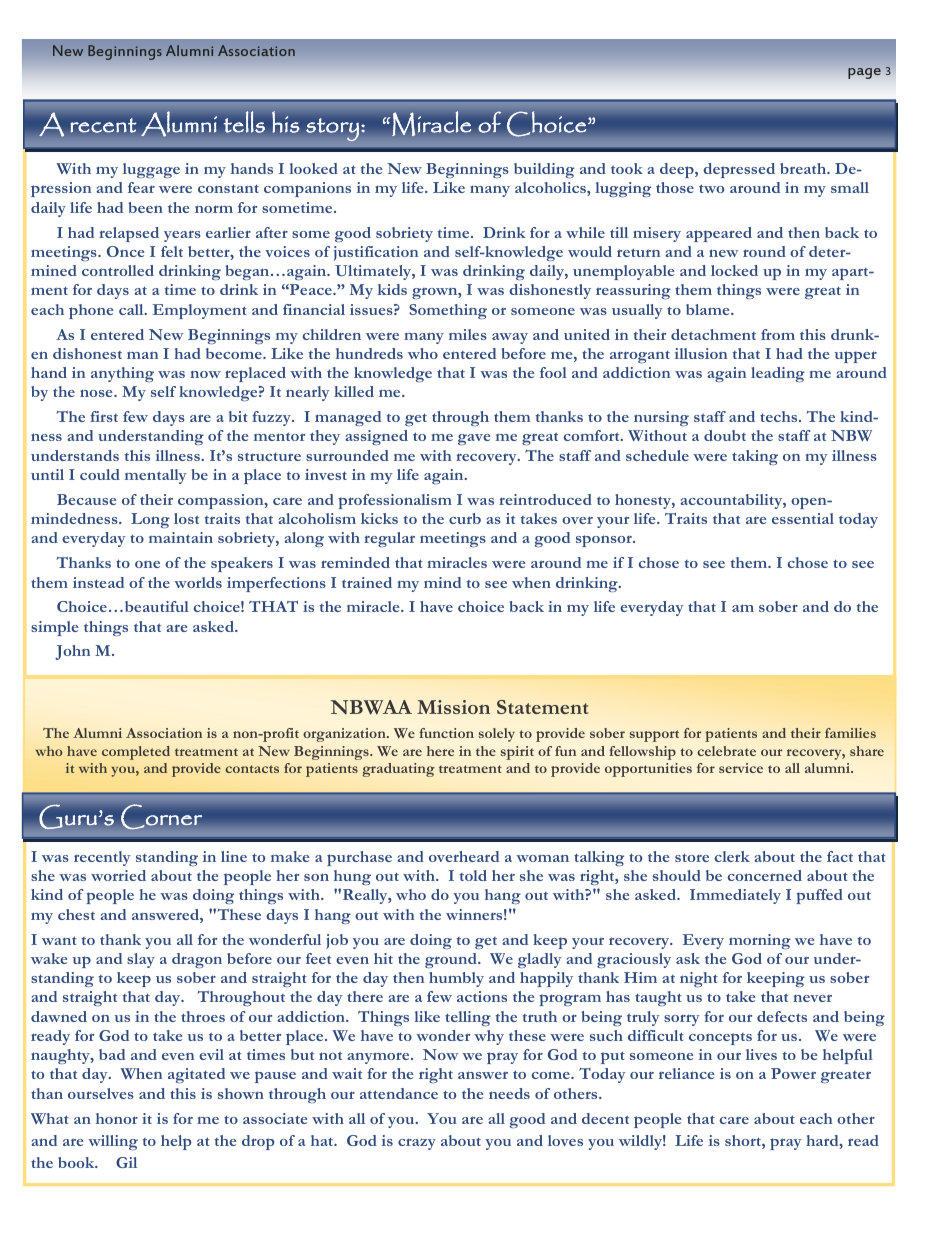 The image size is (952, 1233). I want to click on service, so click(741, 768).
